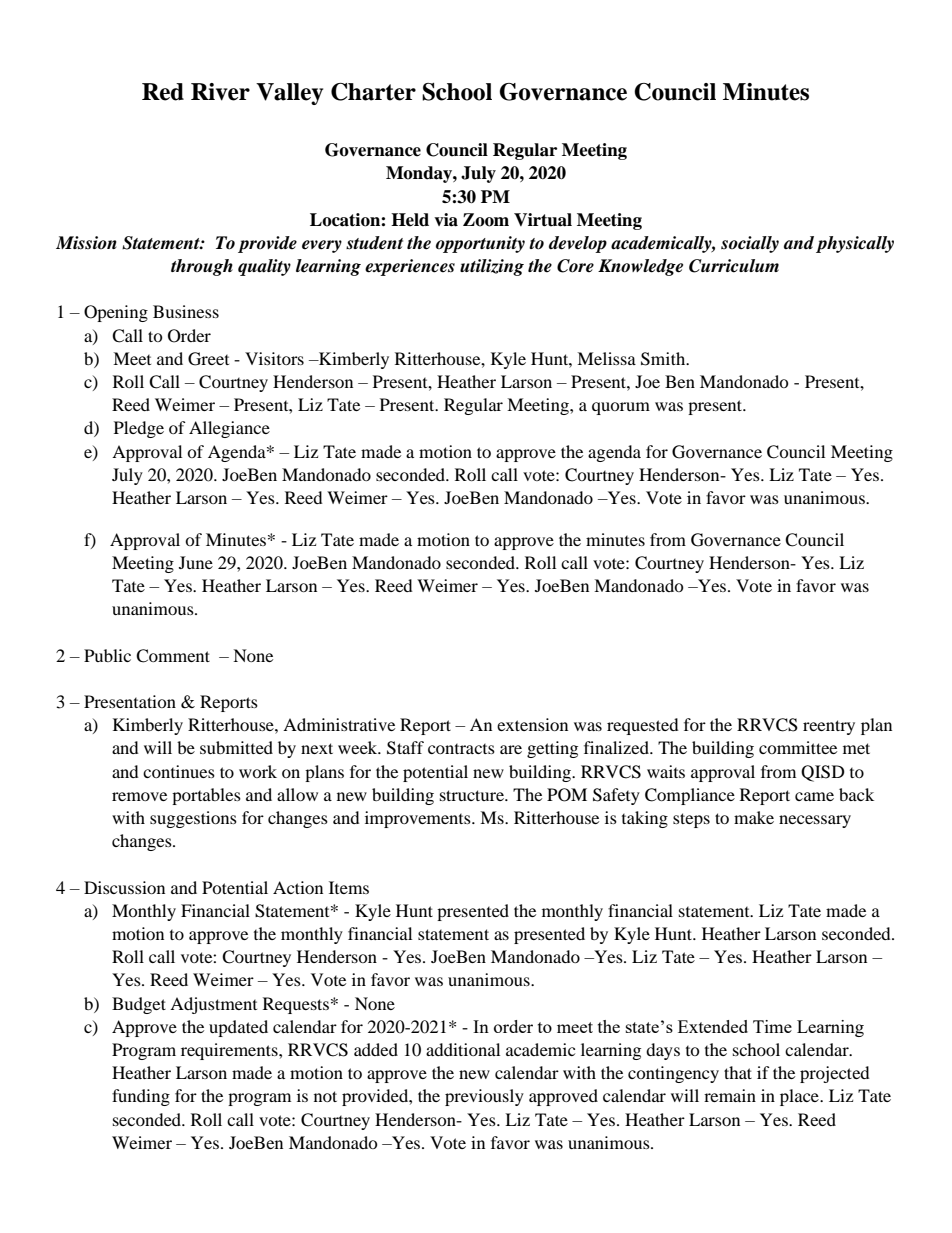  I want to click on reentry, so click(829, 727).
